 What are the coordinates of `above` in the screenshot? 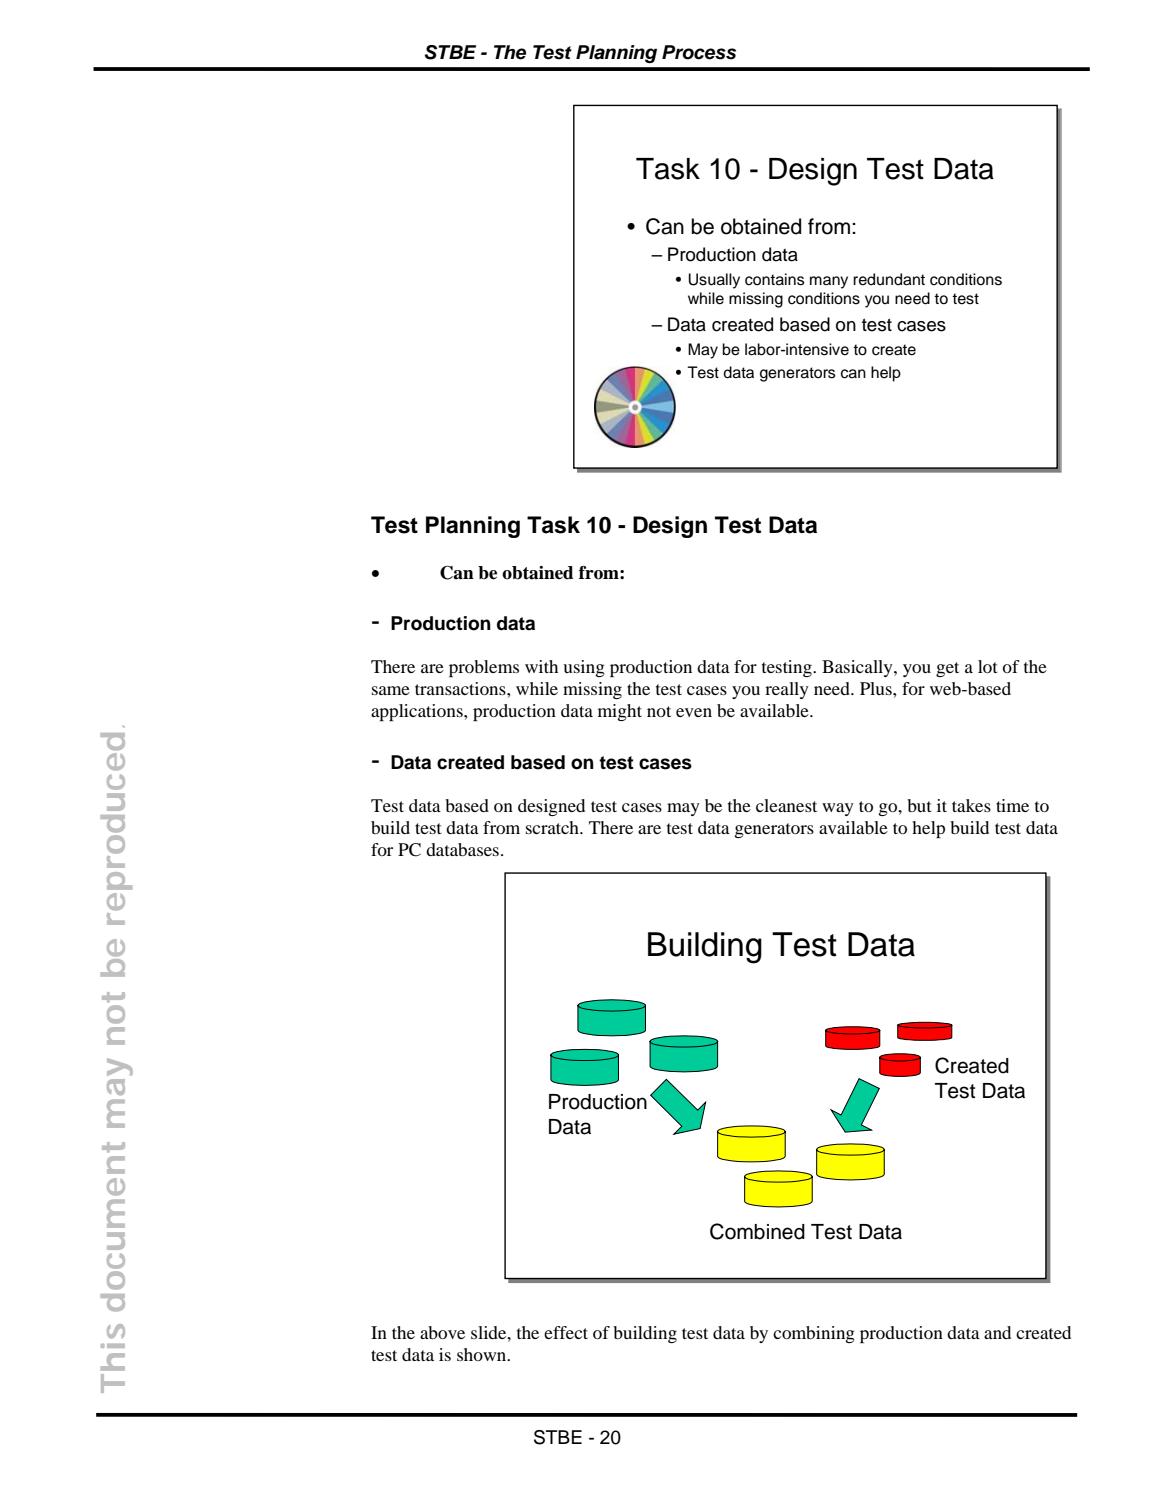 It's located at (442, 1332).
